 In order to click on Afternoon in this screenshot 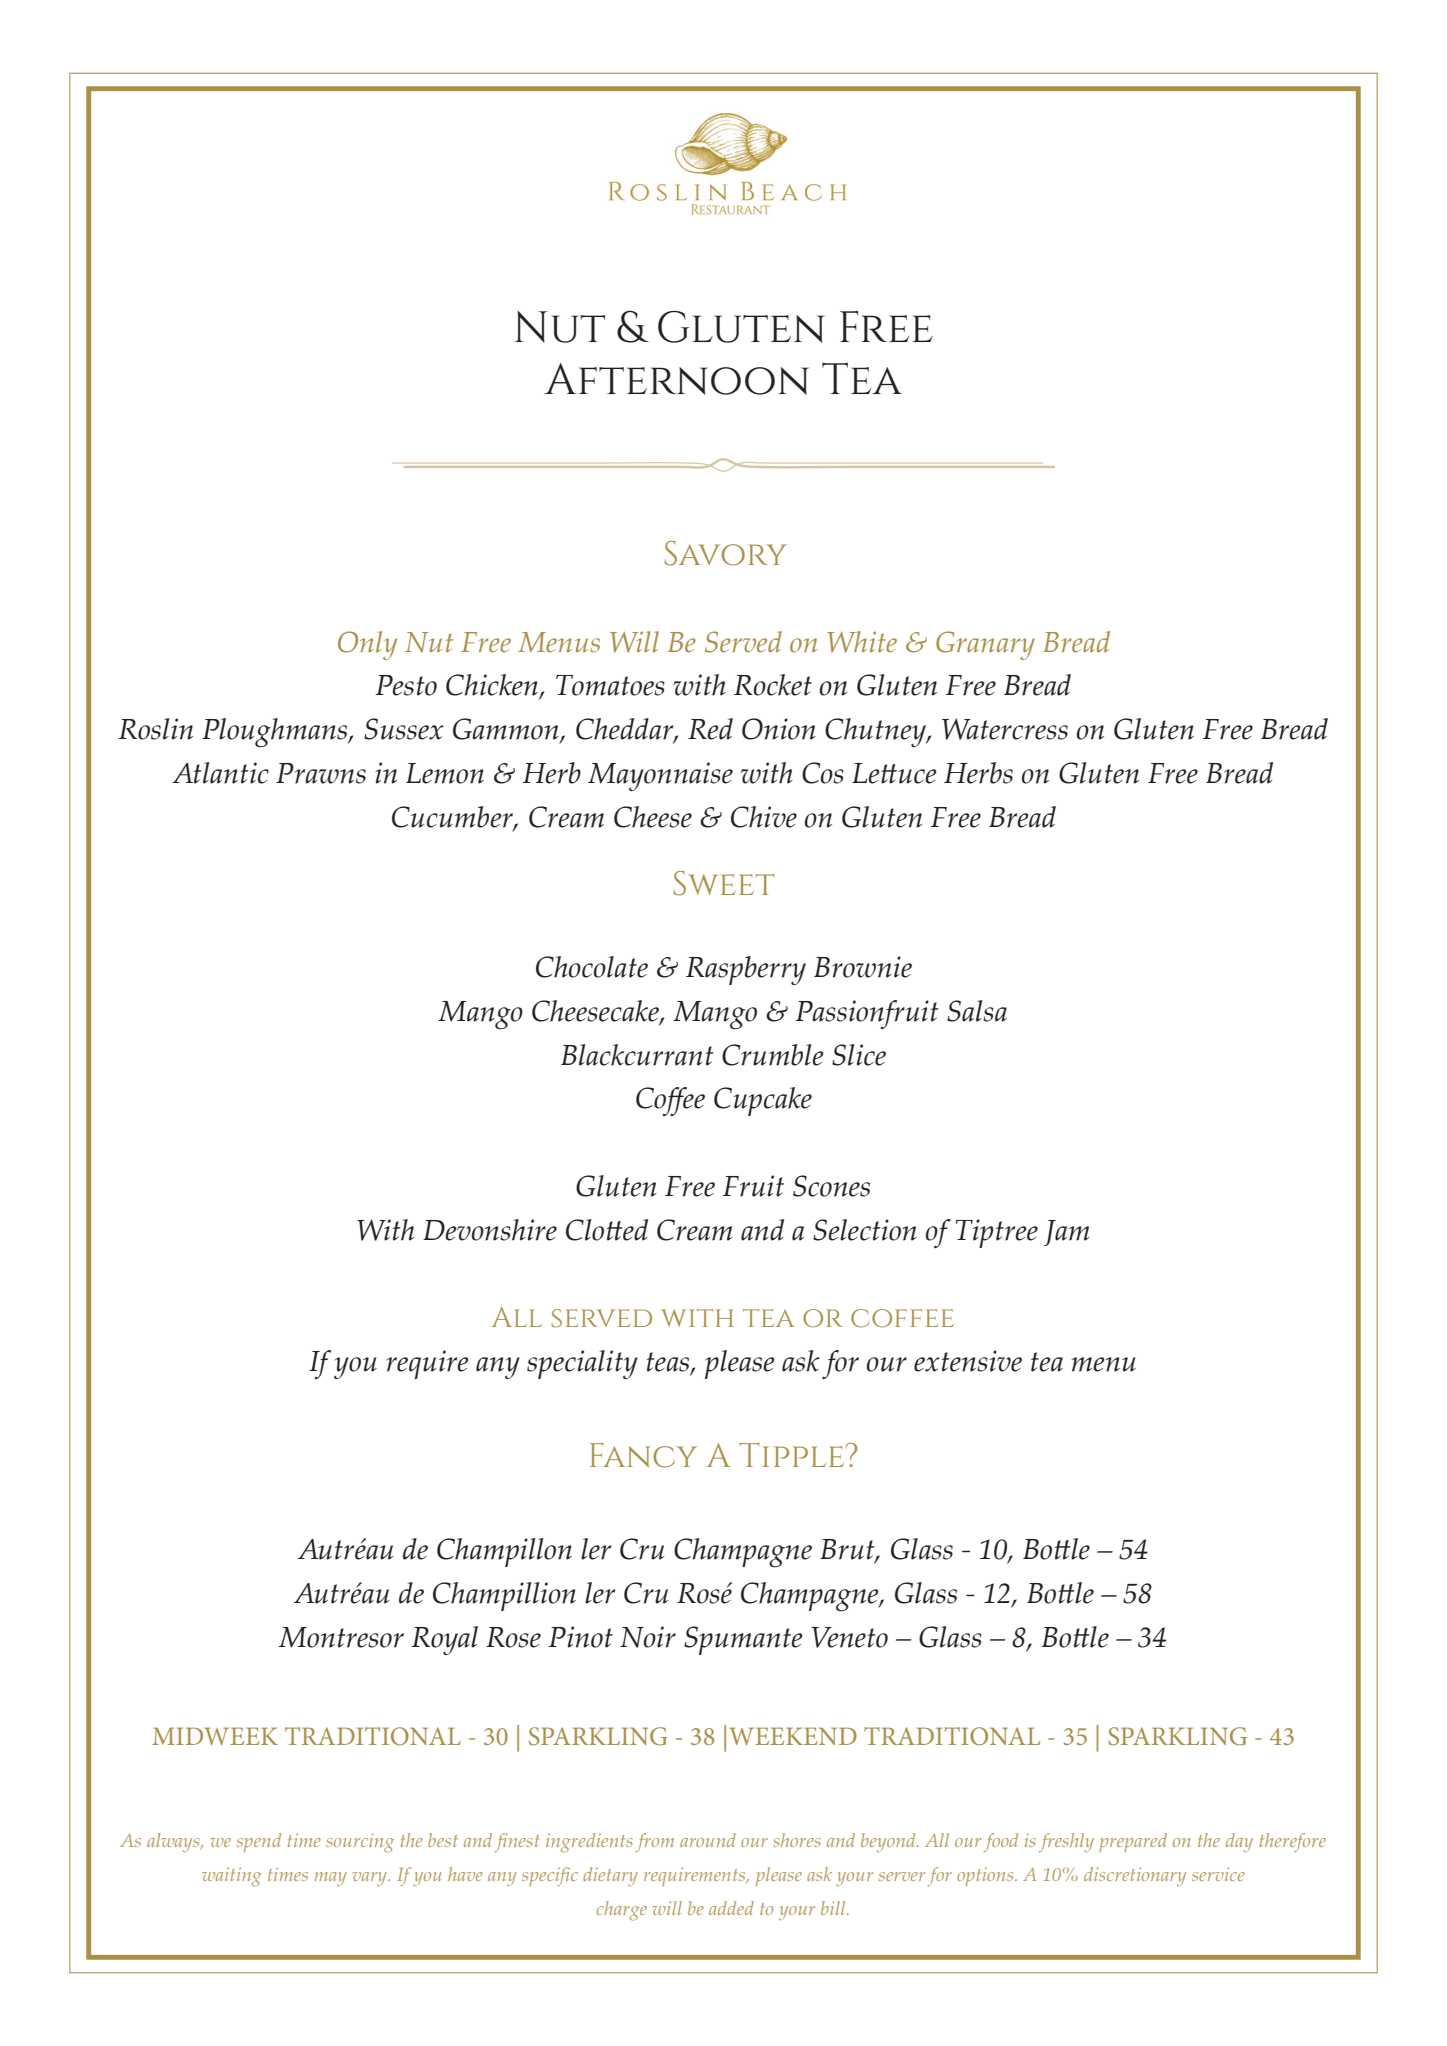, I will do `click(676, 379)`.
